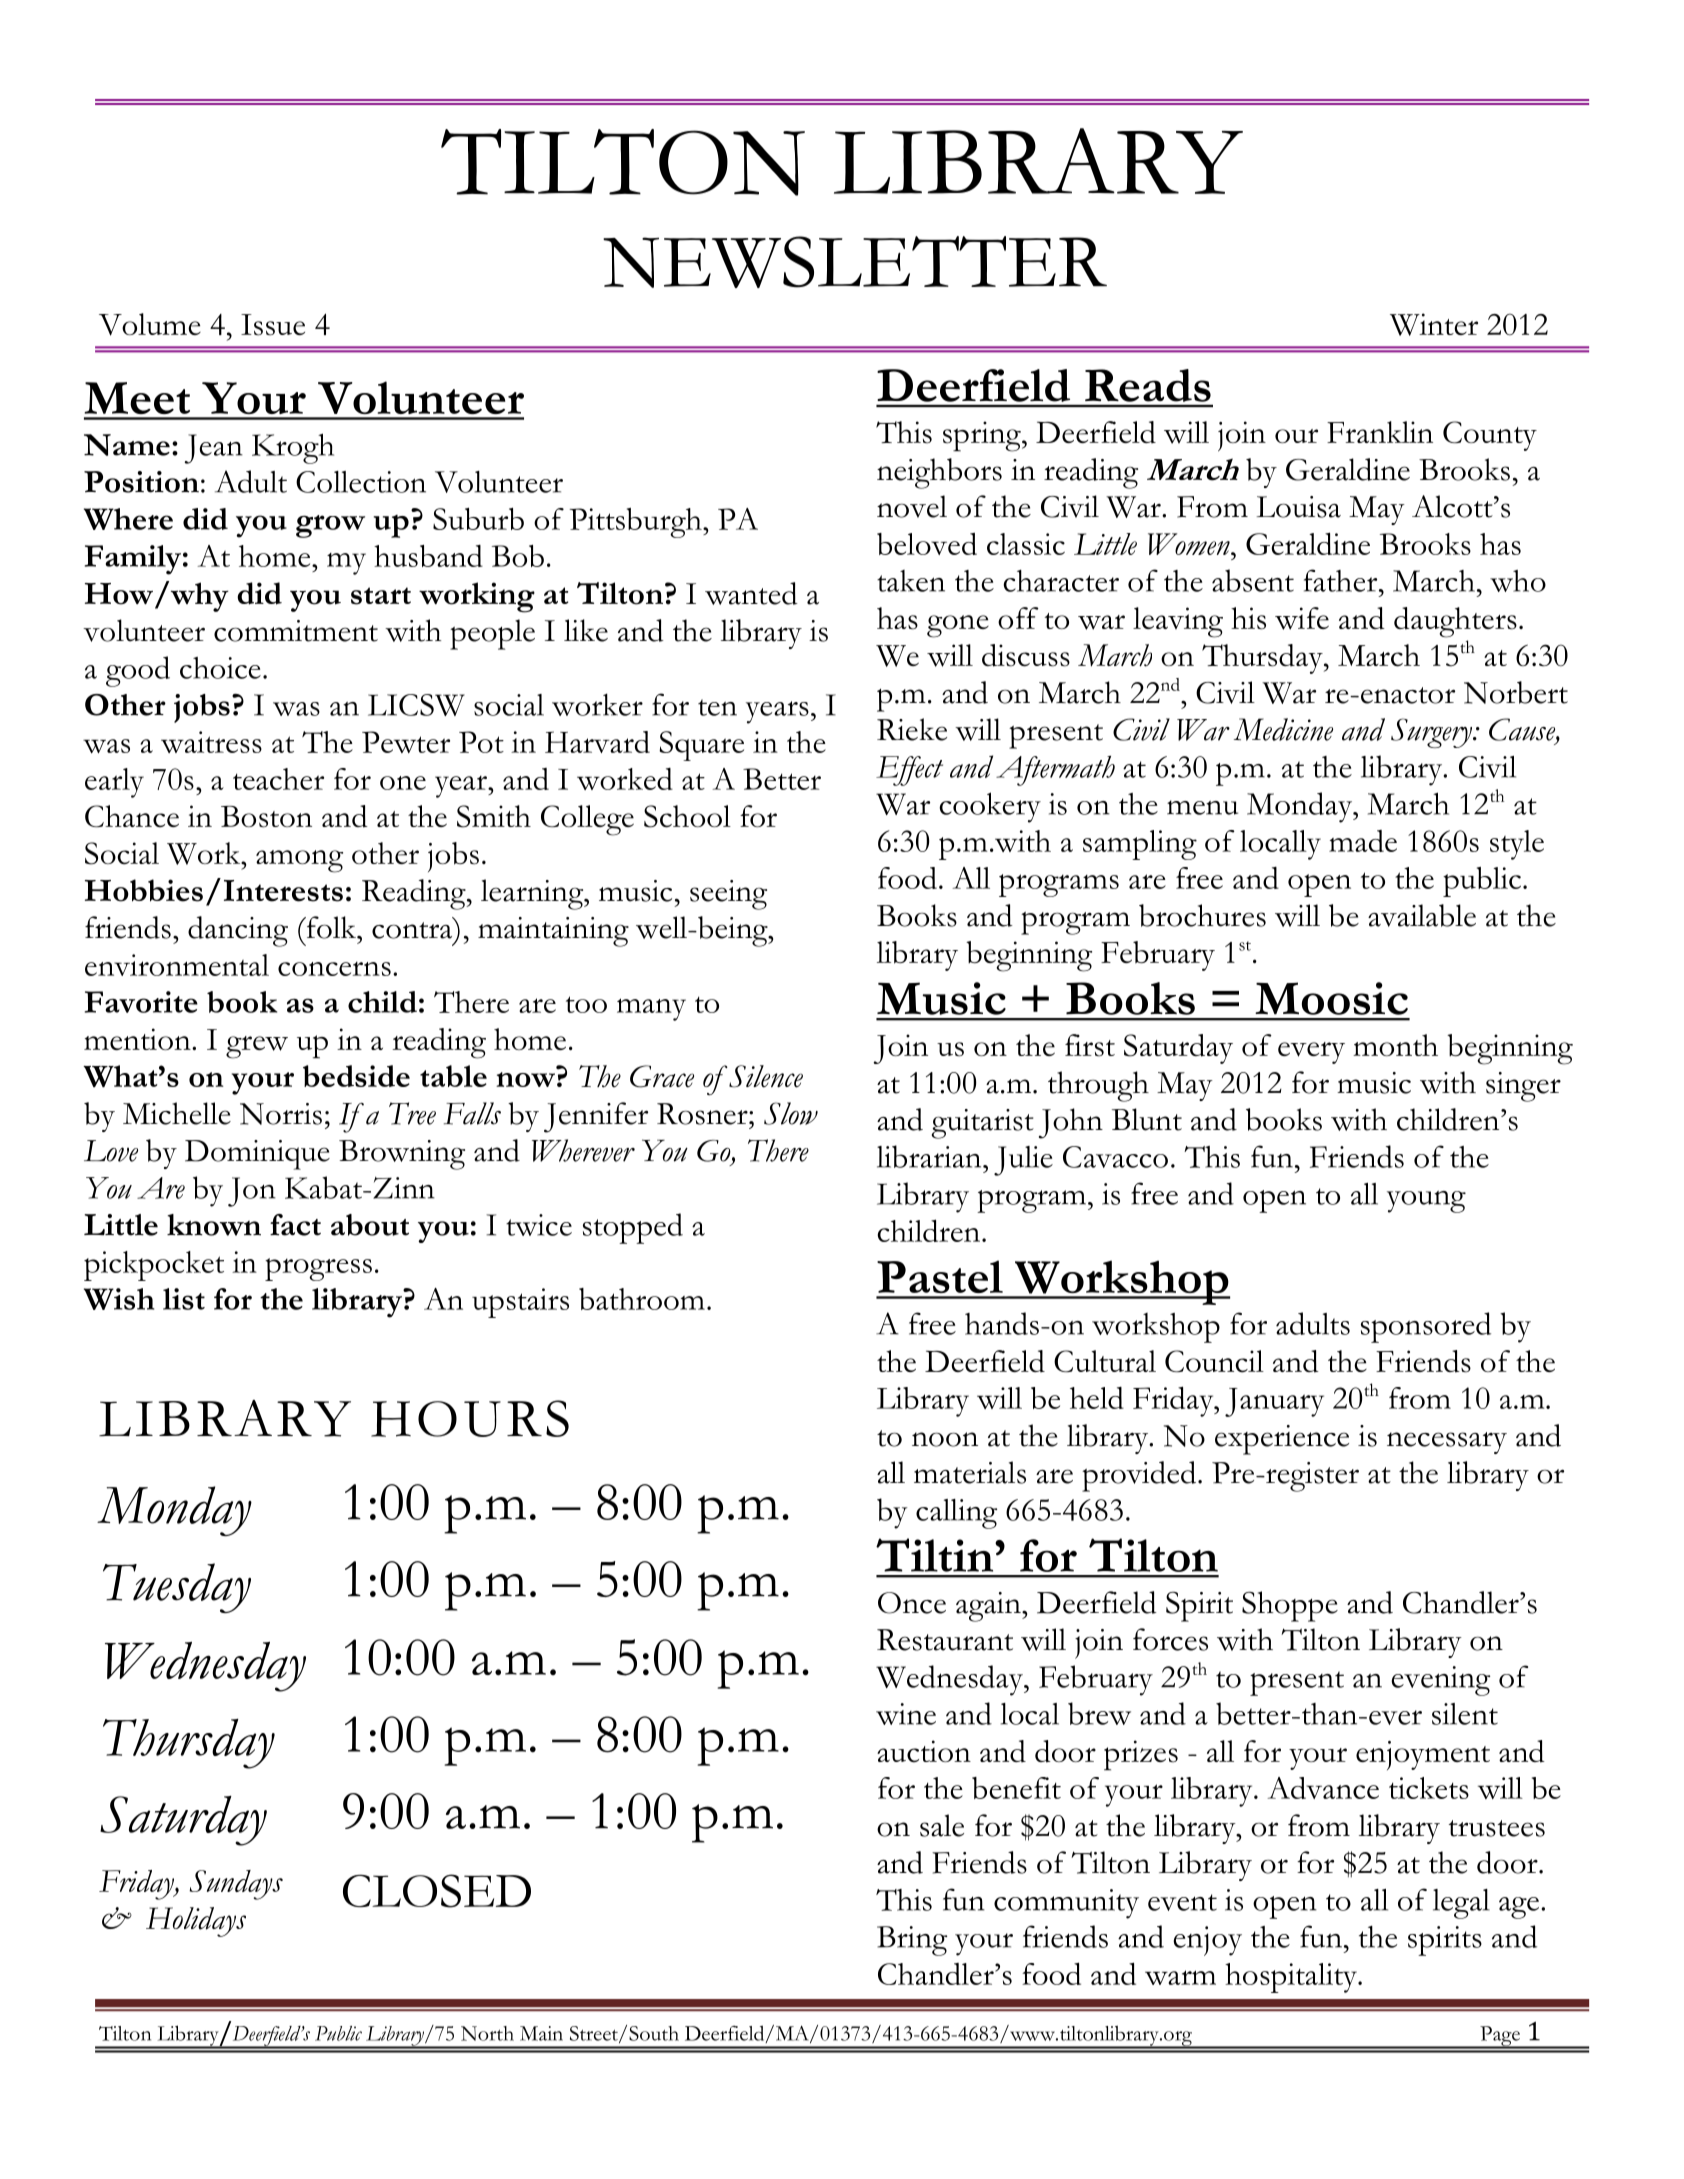 The width and height of the screenshot is (1684, 2179). What do you see at coordinates (1282, 1440) in the screenshot?
I see `experience` at bounding box center [1282, 1440].
